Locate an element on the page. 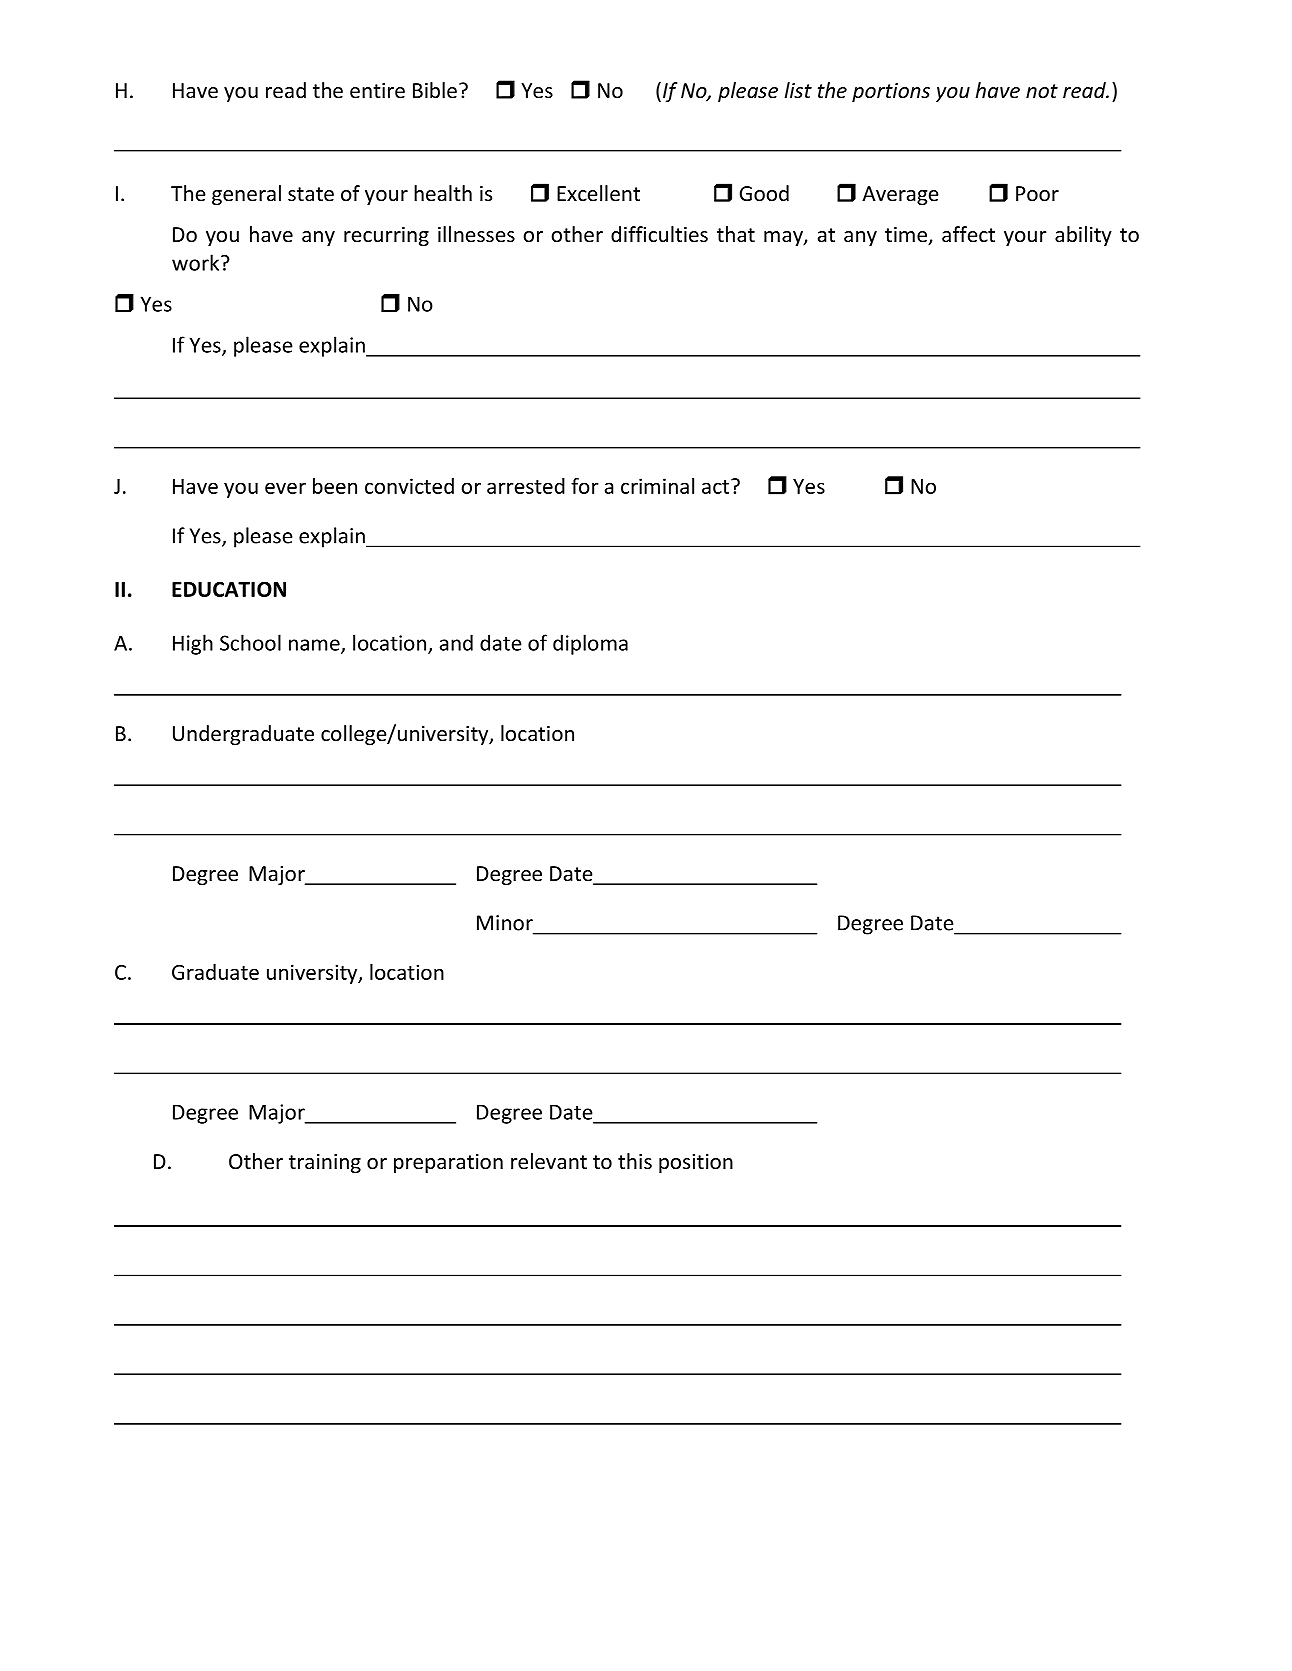  this is located at coordinates (635, 1161).
